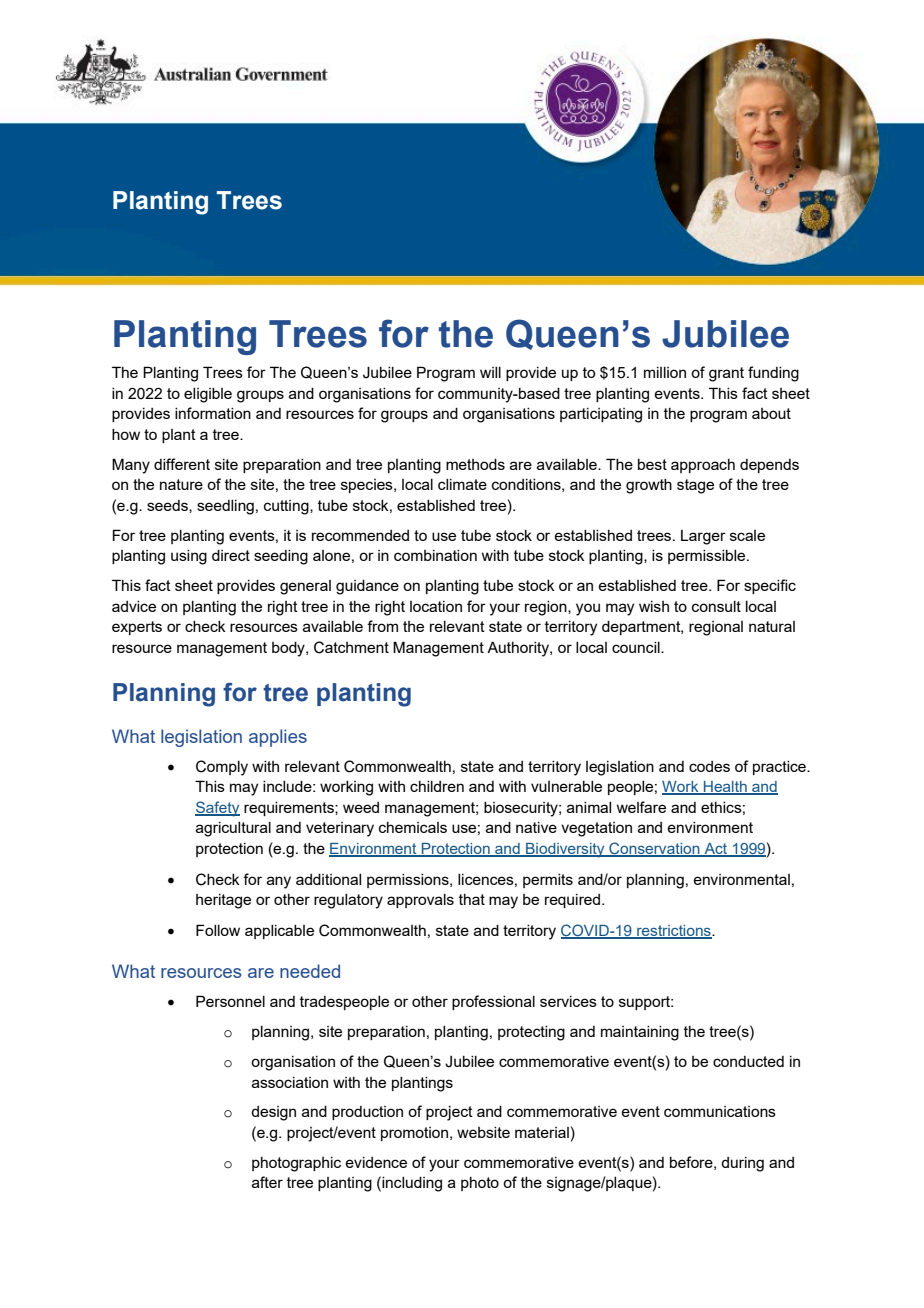 This document has width=924, height=1308. What do you see at coordinates (640, 1033) in the document?
I see `maintaining` at bounding box center [640, 1033].
